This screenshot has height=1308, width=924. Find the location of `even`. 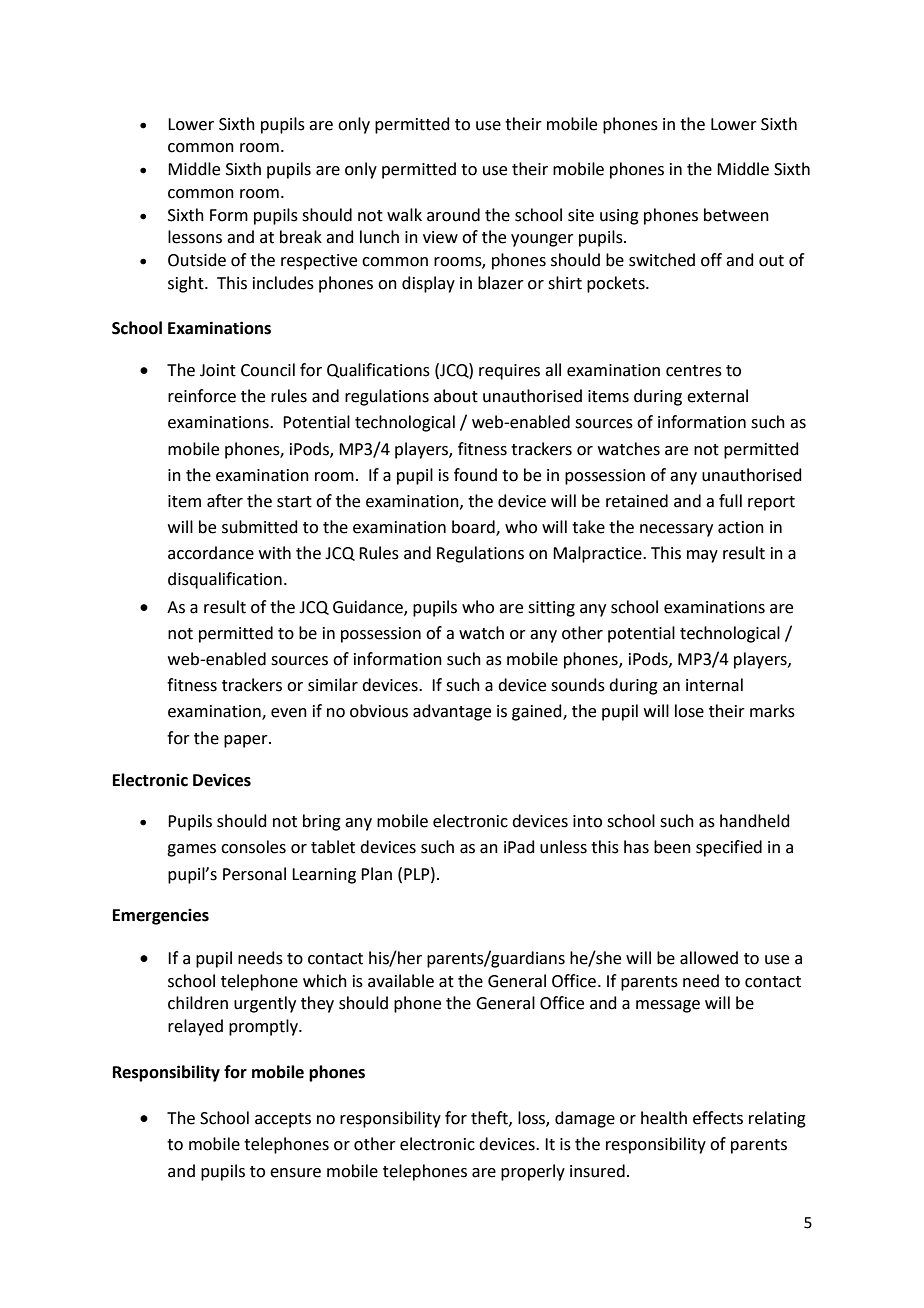

even is located at coordinates (289, 713).
